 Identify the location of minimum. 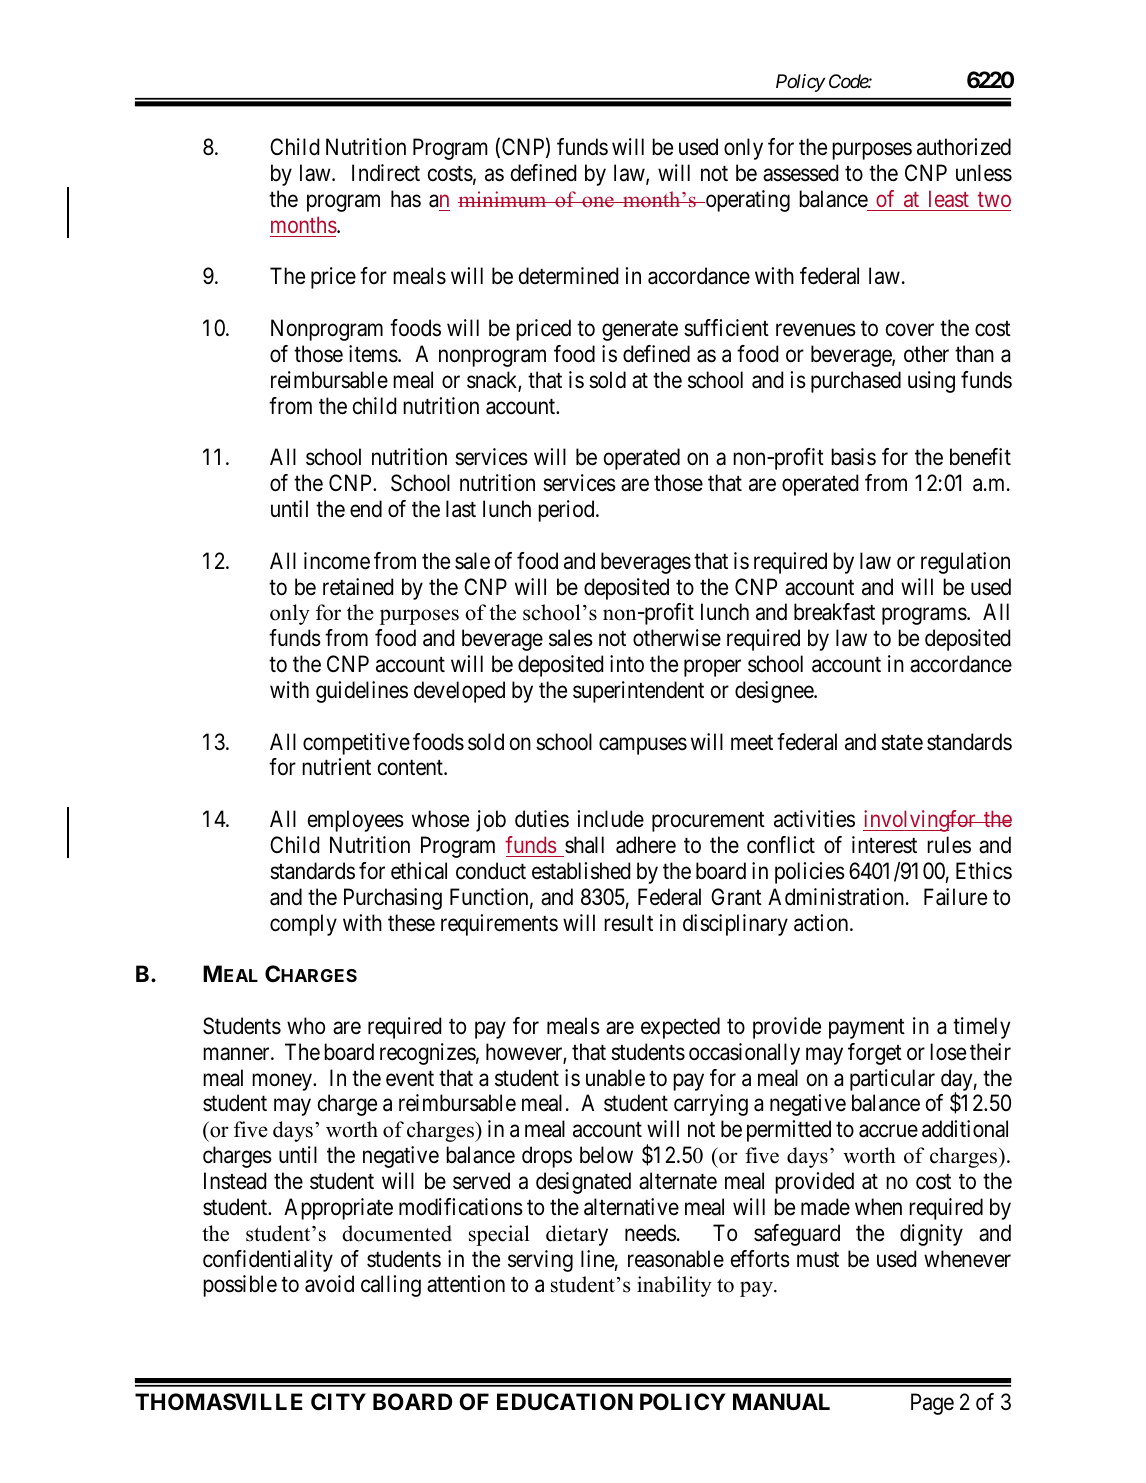
(503, 199).
